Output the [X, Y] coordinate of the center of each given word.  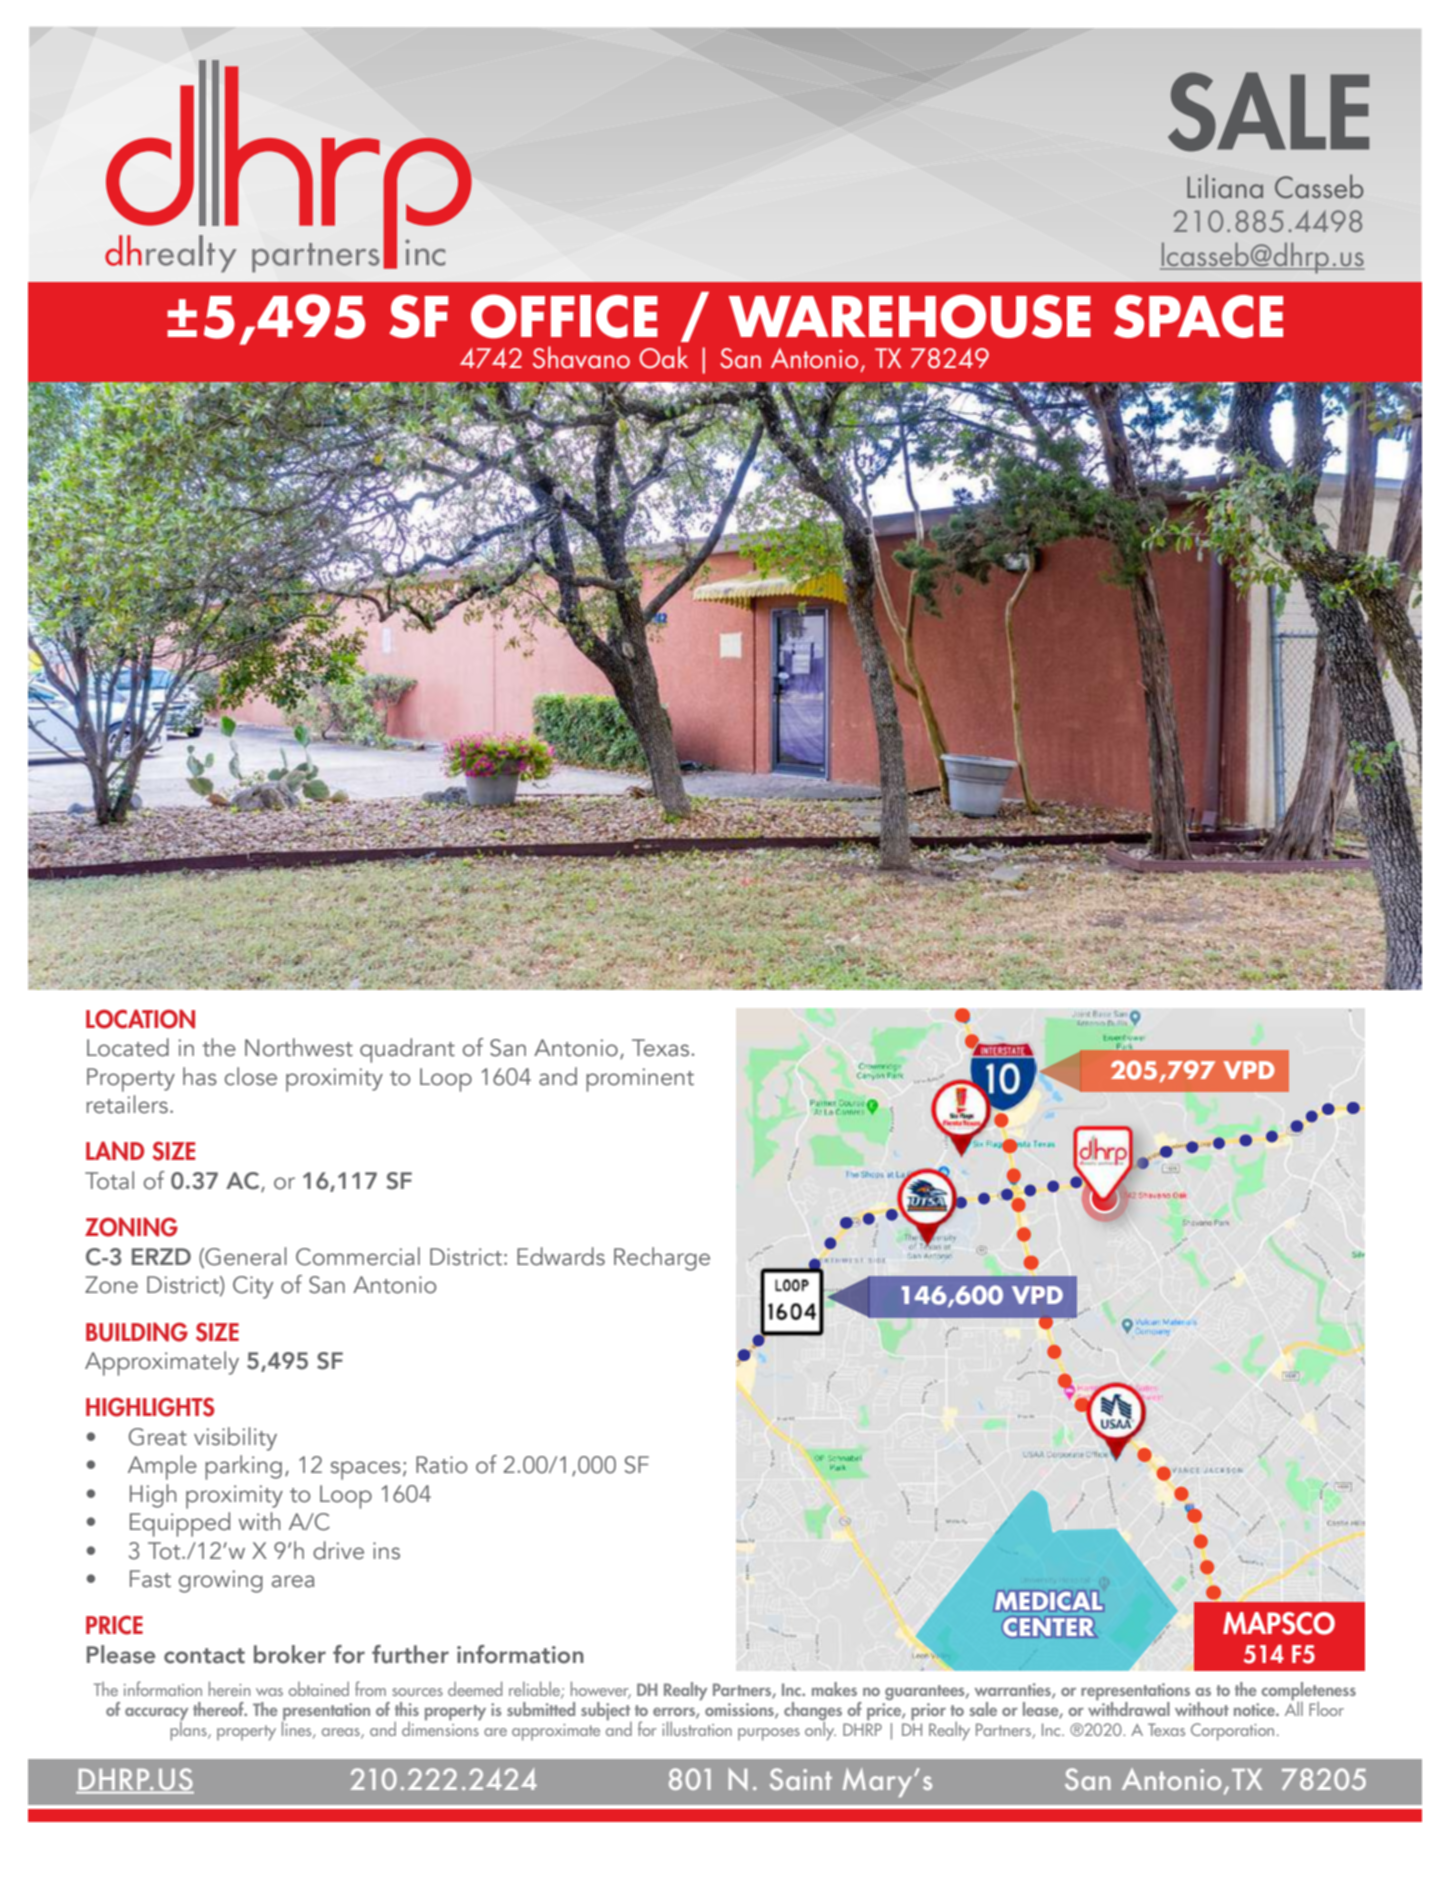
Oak [663, 357]
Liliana [1225, 186]
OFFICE [564, 316]
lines [298, 1729]
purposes [769, 1734]
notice [1255, 1709]
